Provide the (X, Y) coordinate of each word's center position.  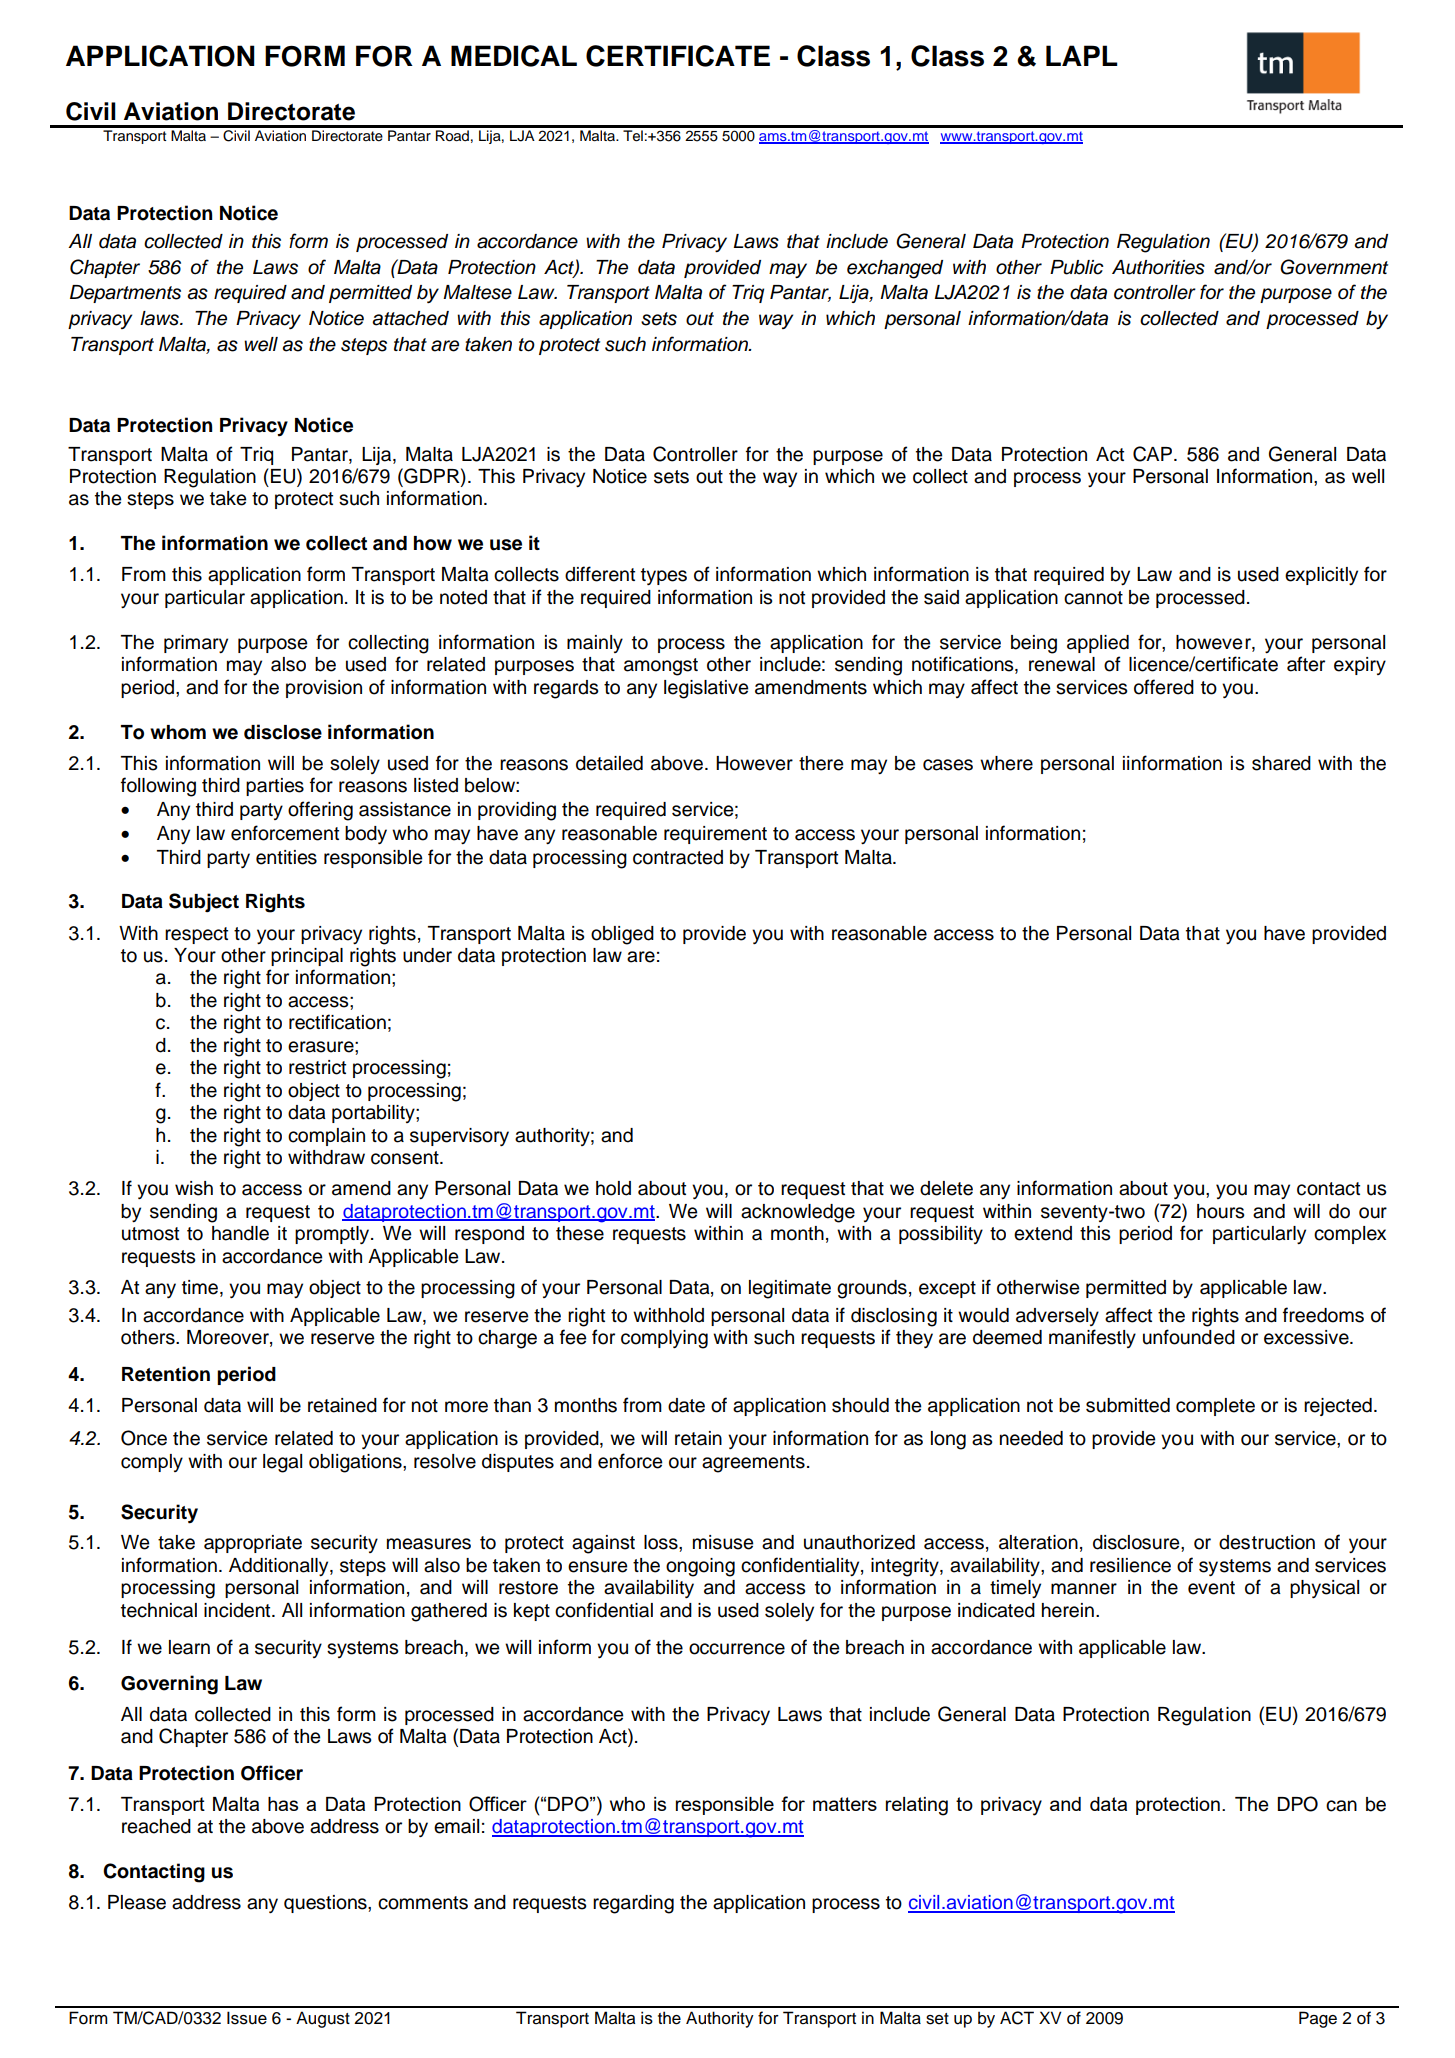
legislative (706, 689)
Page (1318, 2019)
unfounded (1189, 1337)
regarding (633, 1904)
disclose (283, 732)
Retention (166, 1374)
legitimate (790, 1289)
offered (1164, 687)
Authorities (1158, 267)
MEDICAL (514, 56)
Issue (247, 2018)
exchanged (895, 269)
